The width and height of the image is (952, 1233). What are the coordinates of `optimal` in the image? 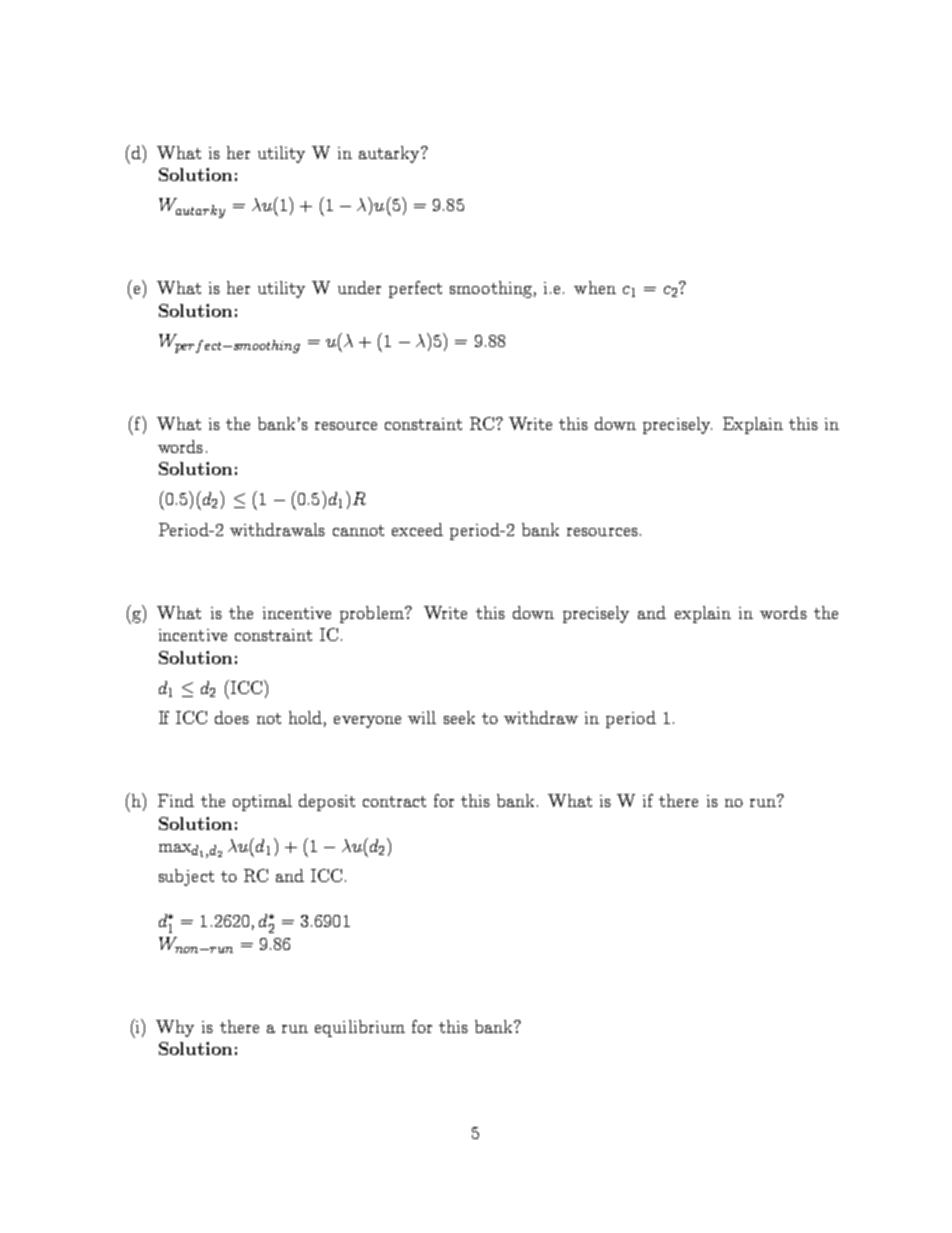 It's located at (262, 802).
